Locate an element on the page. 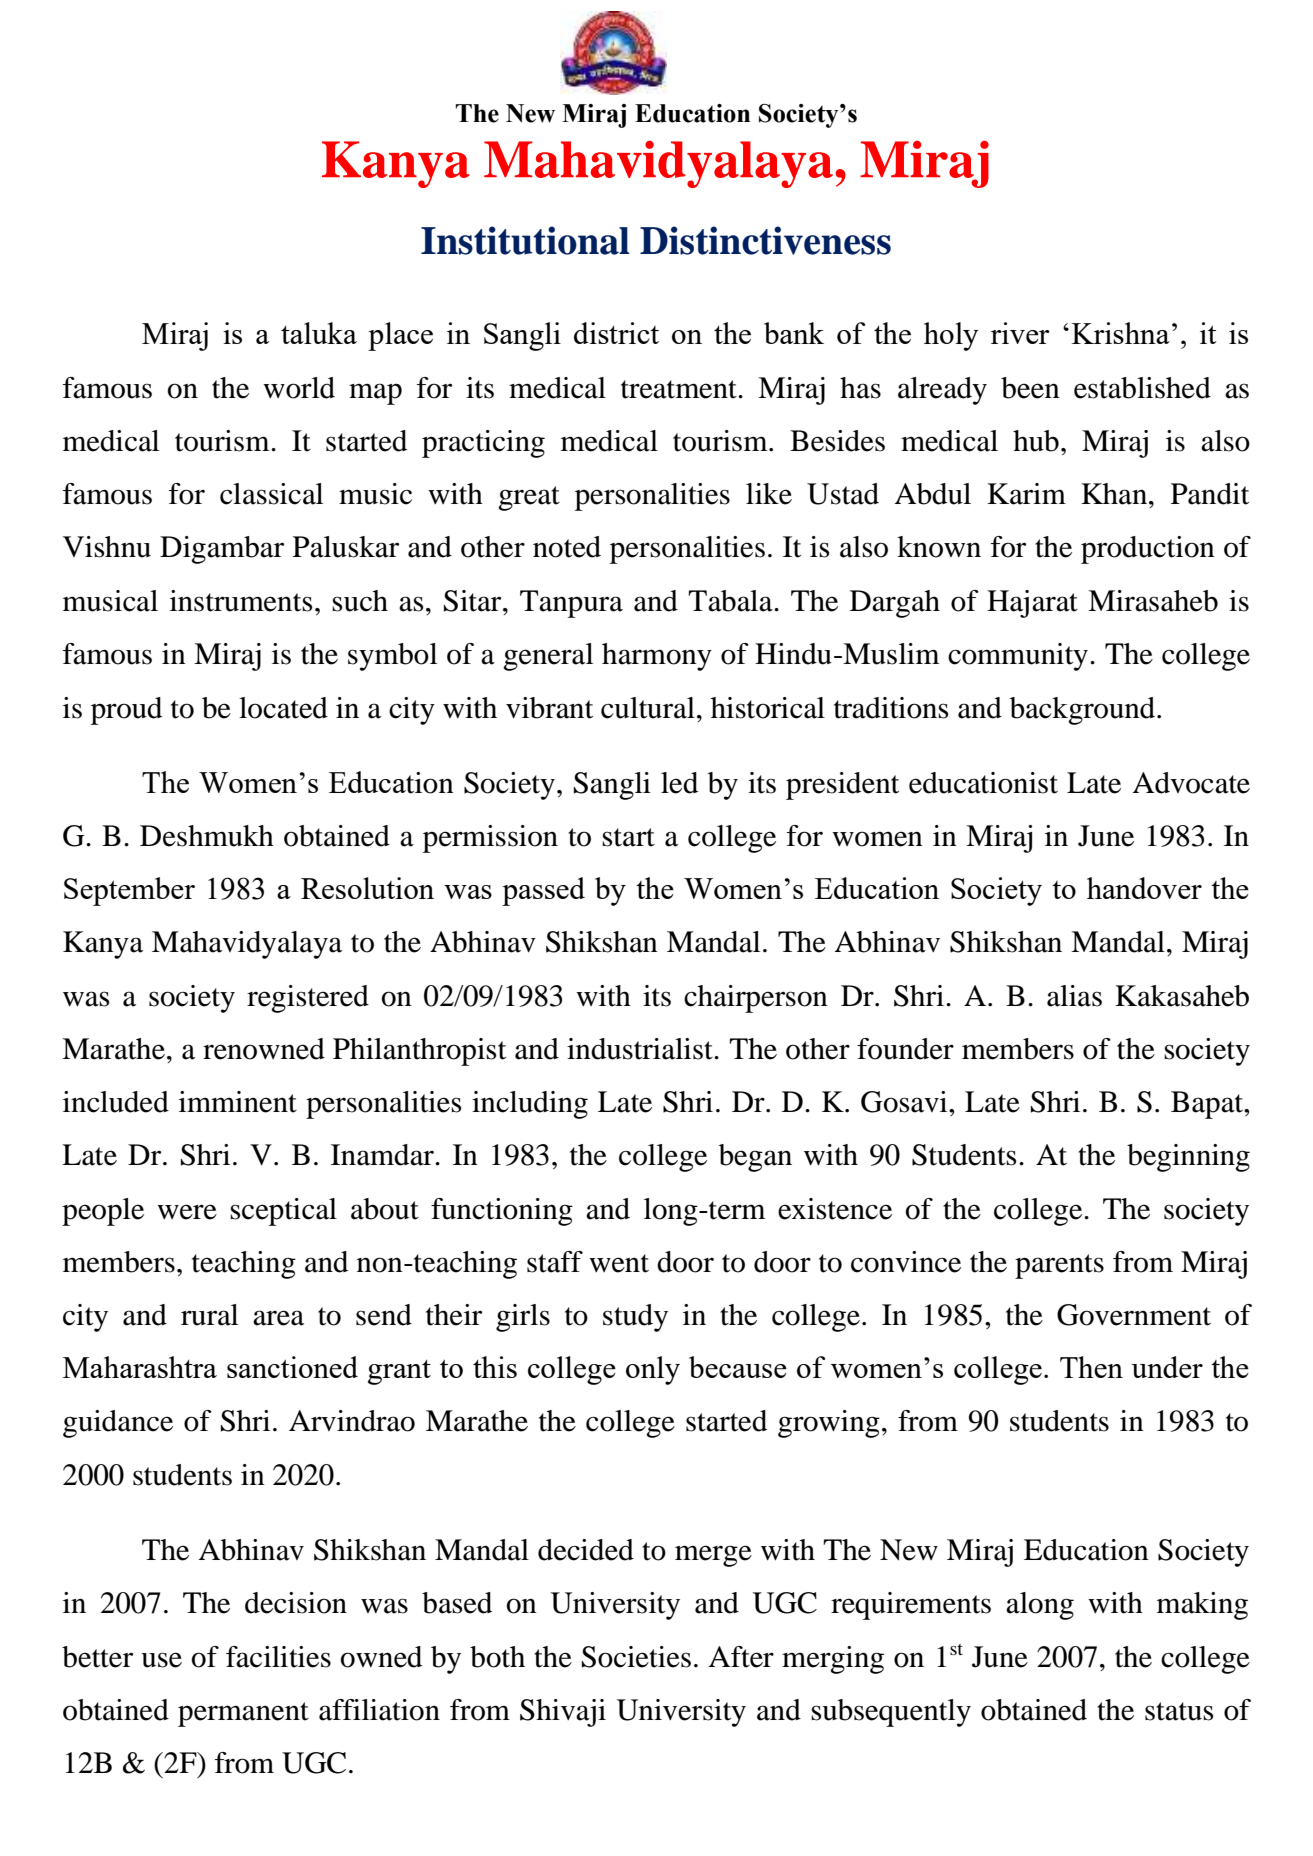  were is located at coordinates (187, 1212).
